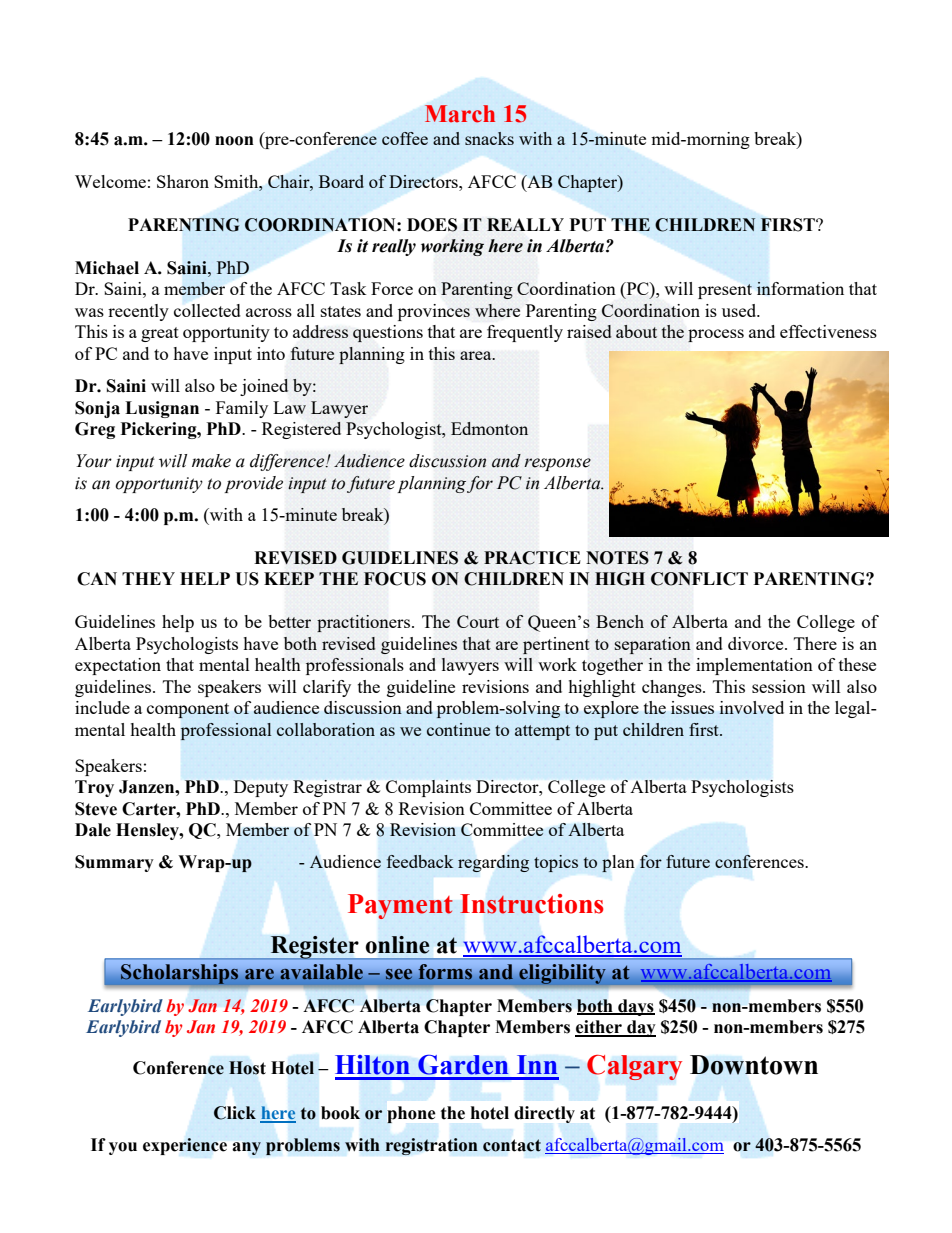  Describe the element at coordinates (489, 138) in the screenshot. I see `snacks` at that location.
